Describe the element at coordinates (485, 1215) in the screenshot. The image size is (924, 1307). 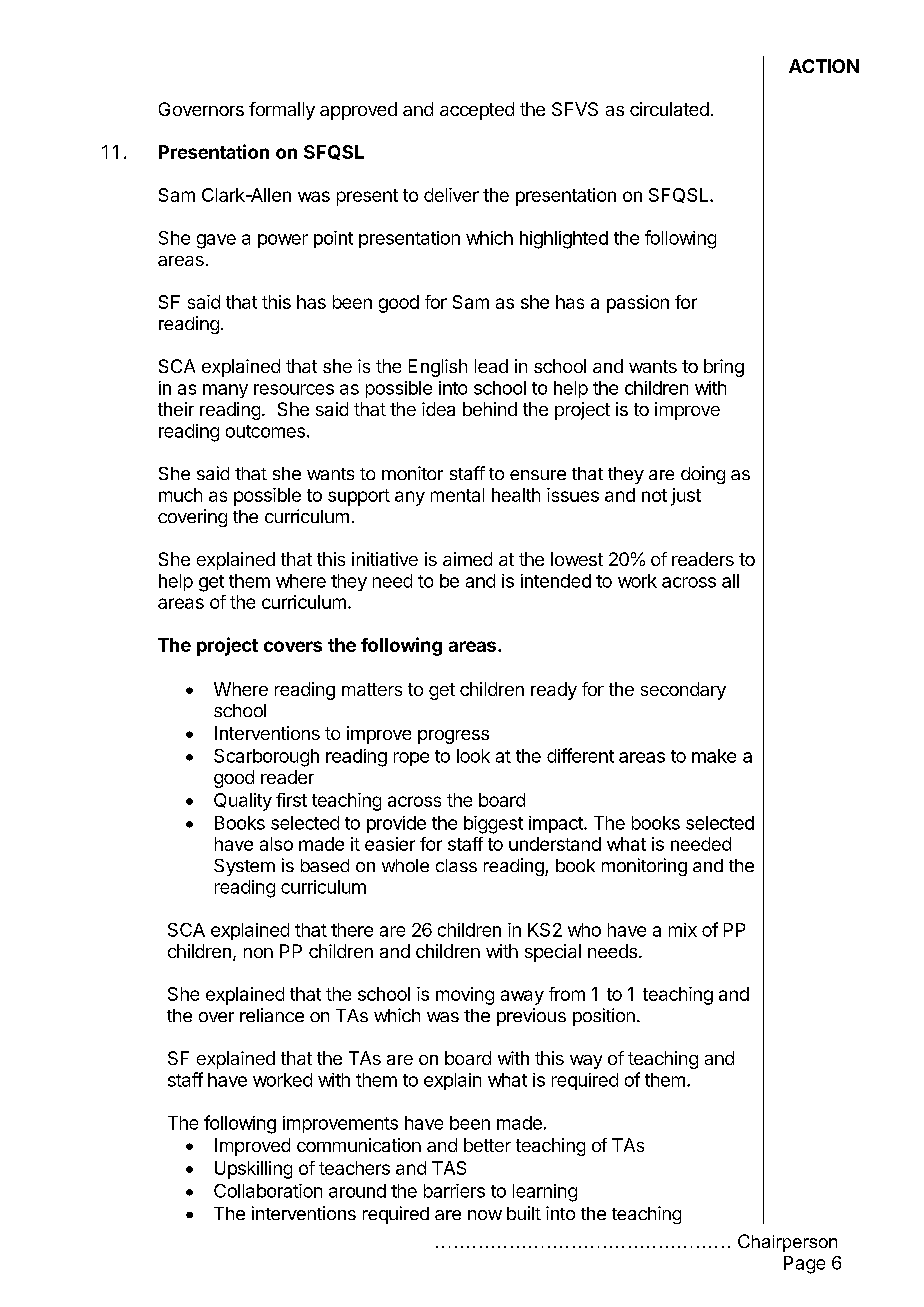
I see `now` at that location.
